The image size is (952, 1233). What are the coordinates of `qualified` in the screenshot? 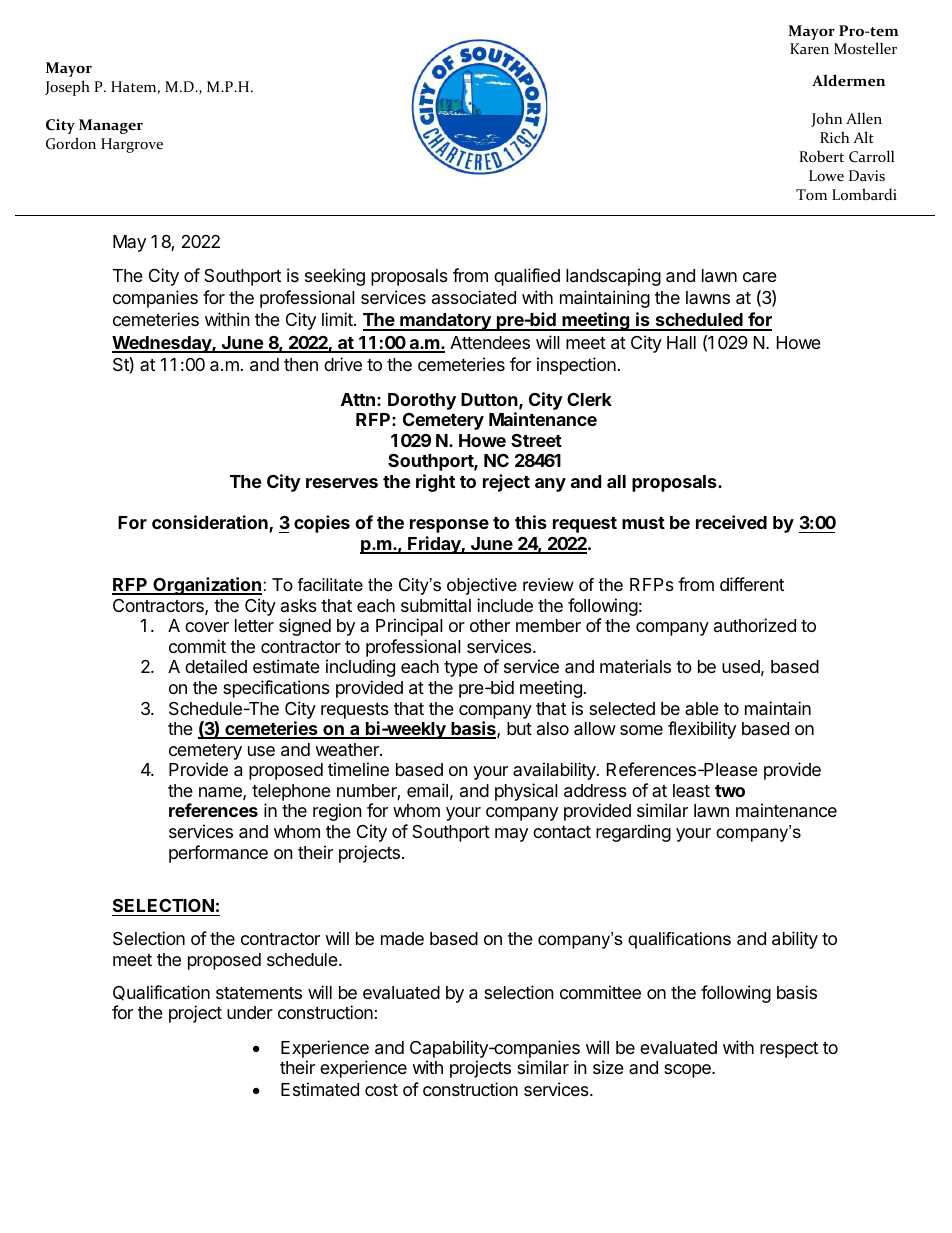 It's located at (527, 277).
